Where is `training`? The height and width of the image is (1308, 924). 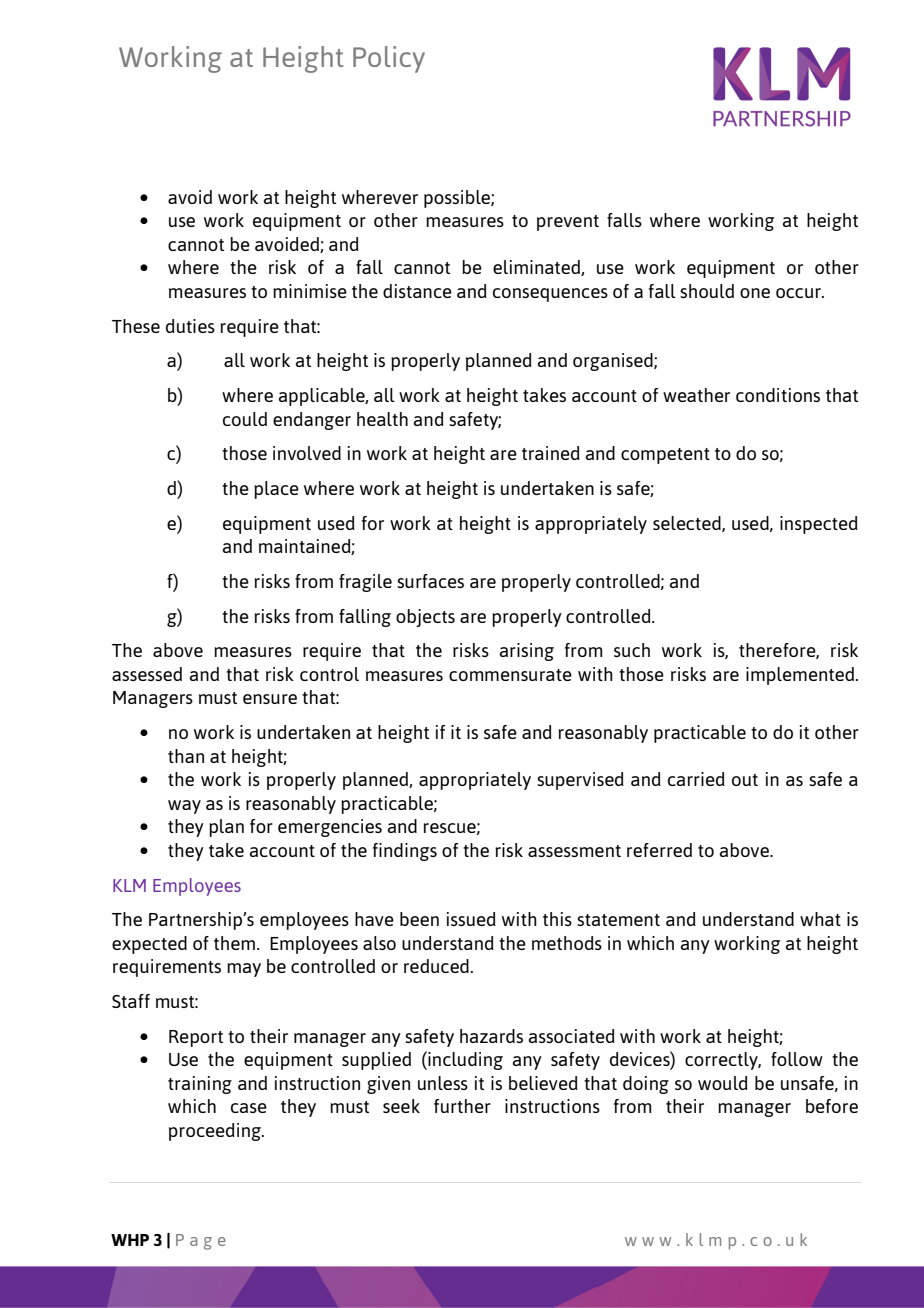 training is located at coordinates (200, 1085).
